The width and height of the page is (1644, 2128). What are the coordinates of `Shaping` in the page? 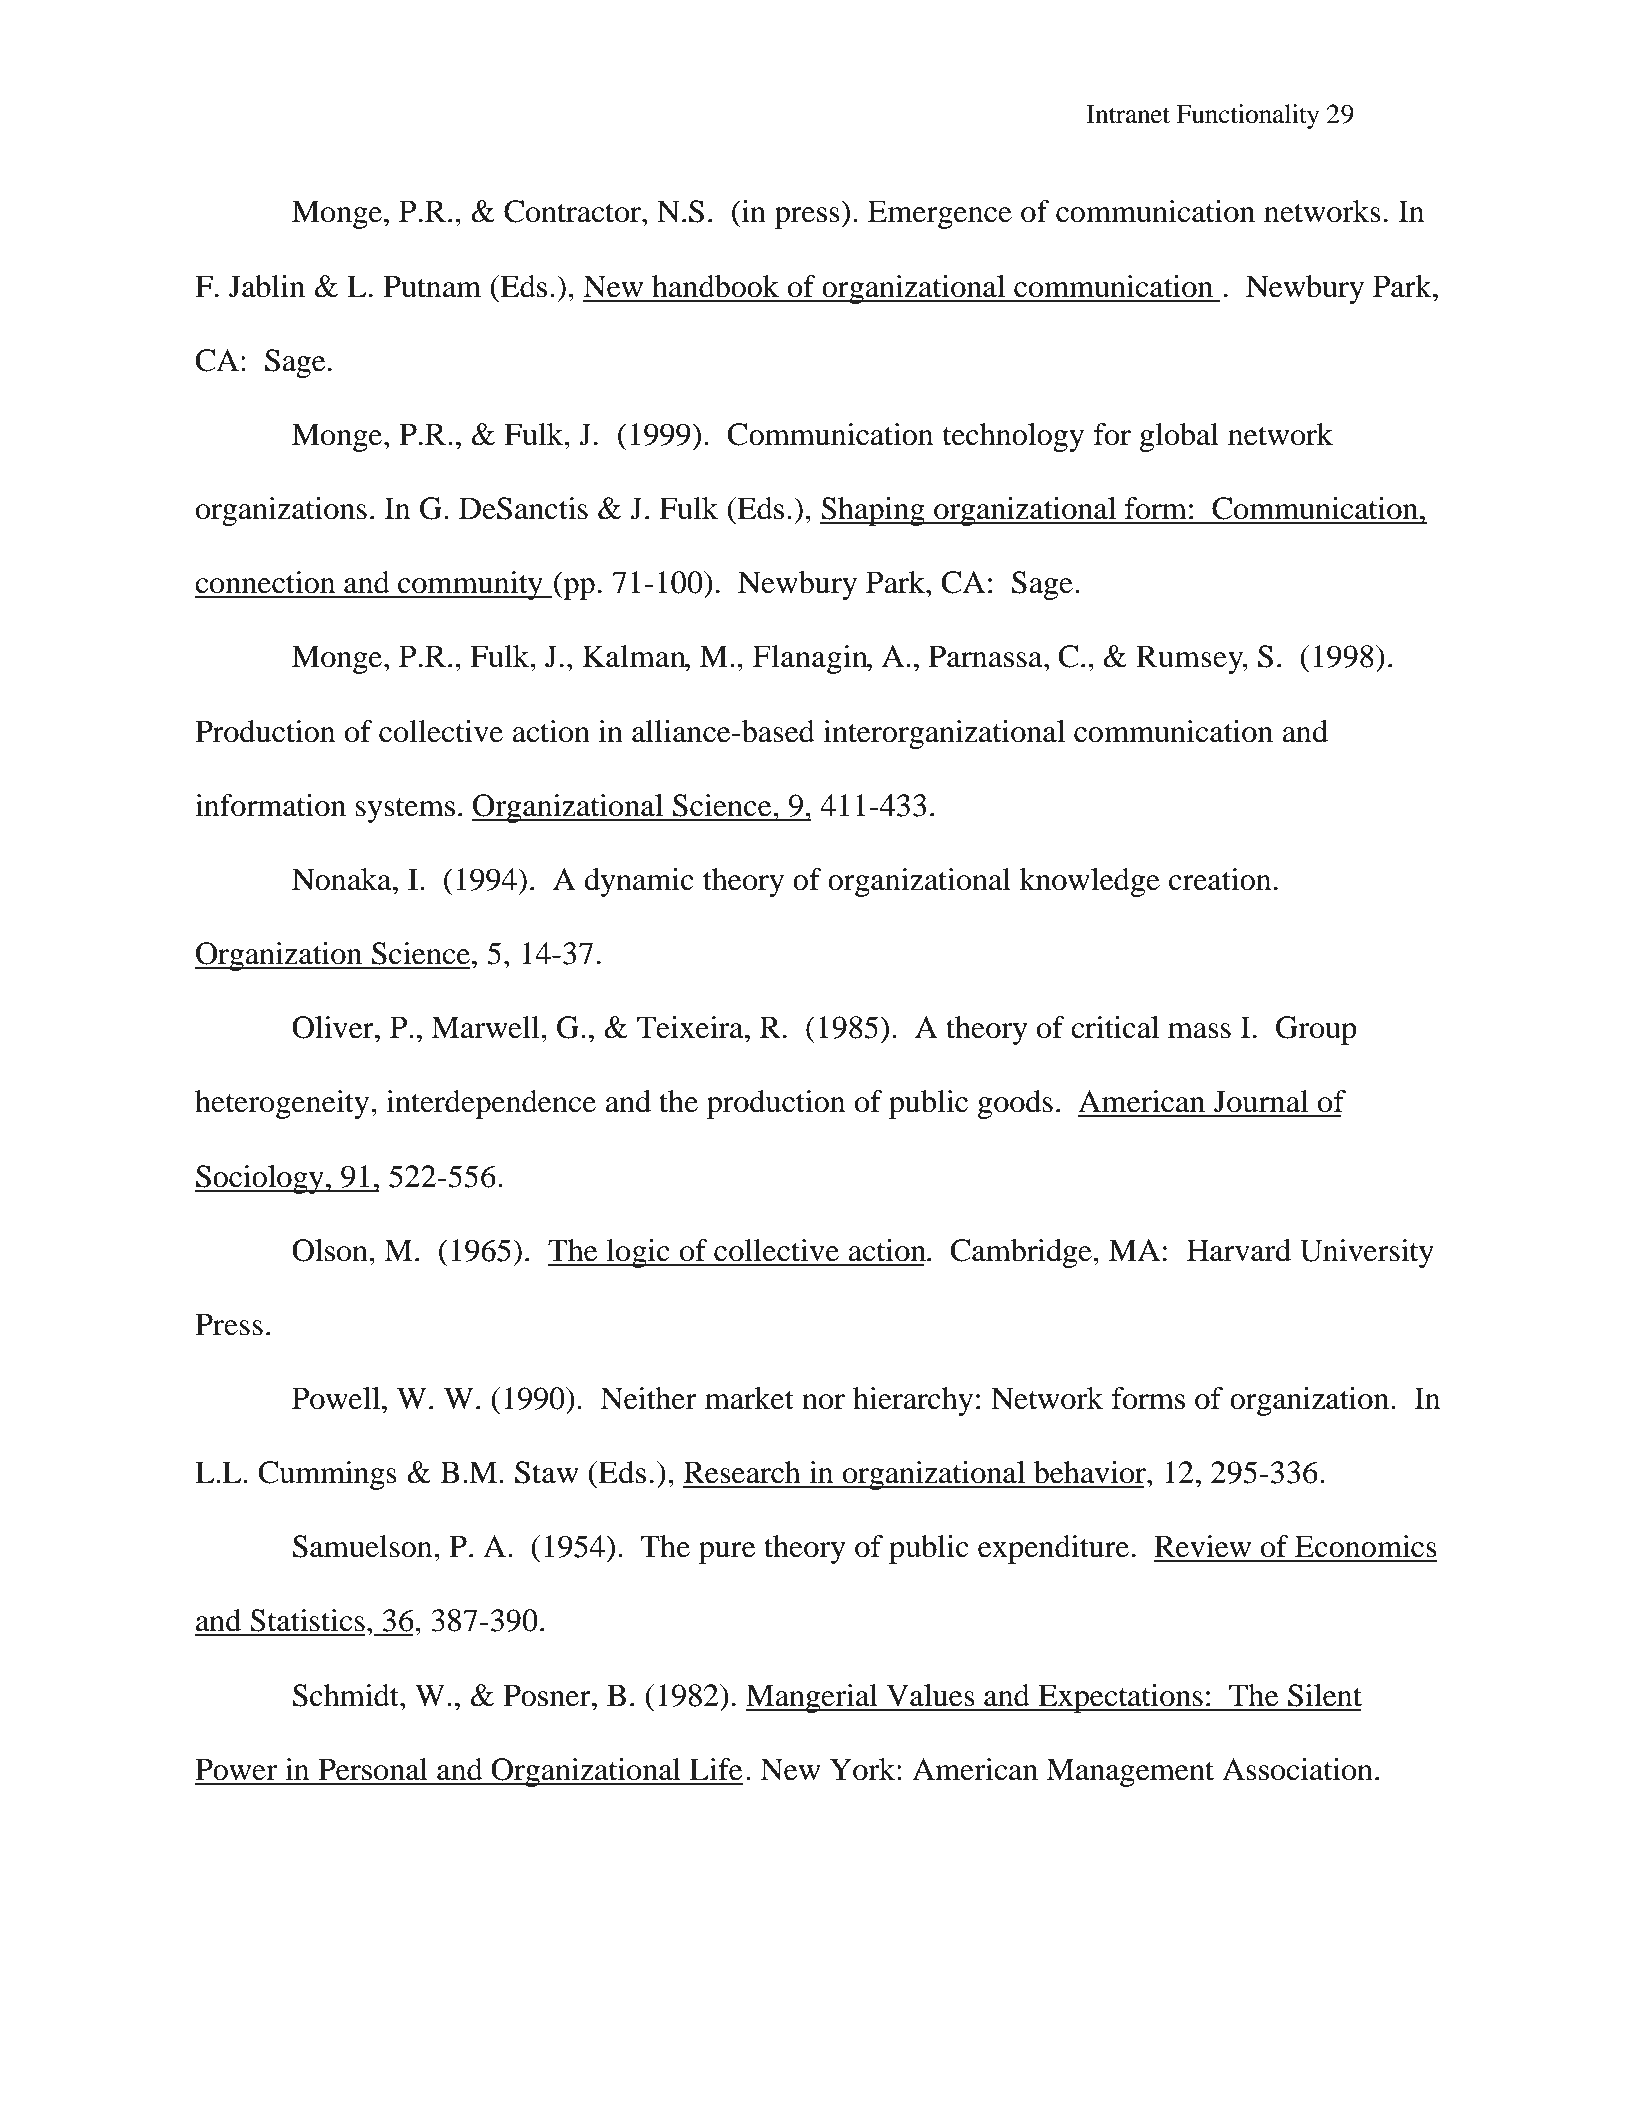 It's located at (873, 511).
